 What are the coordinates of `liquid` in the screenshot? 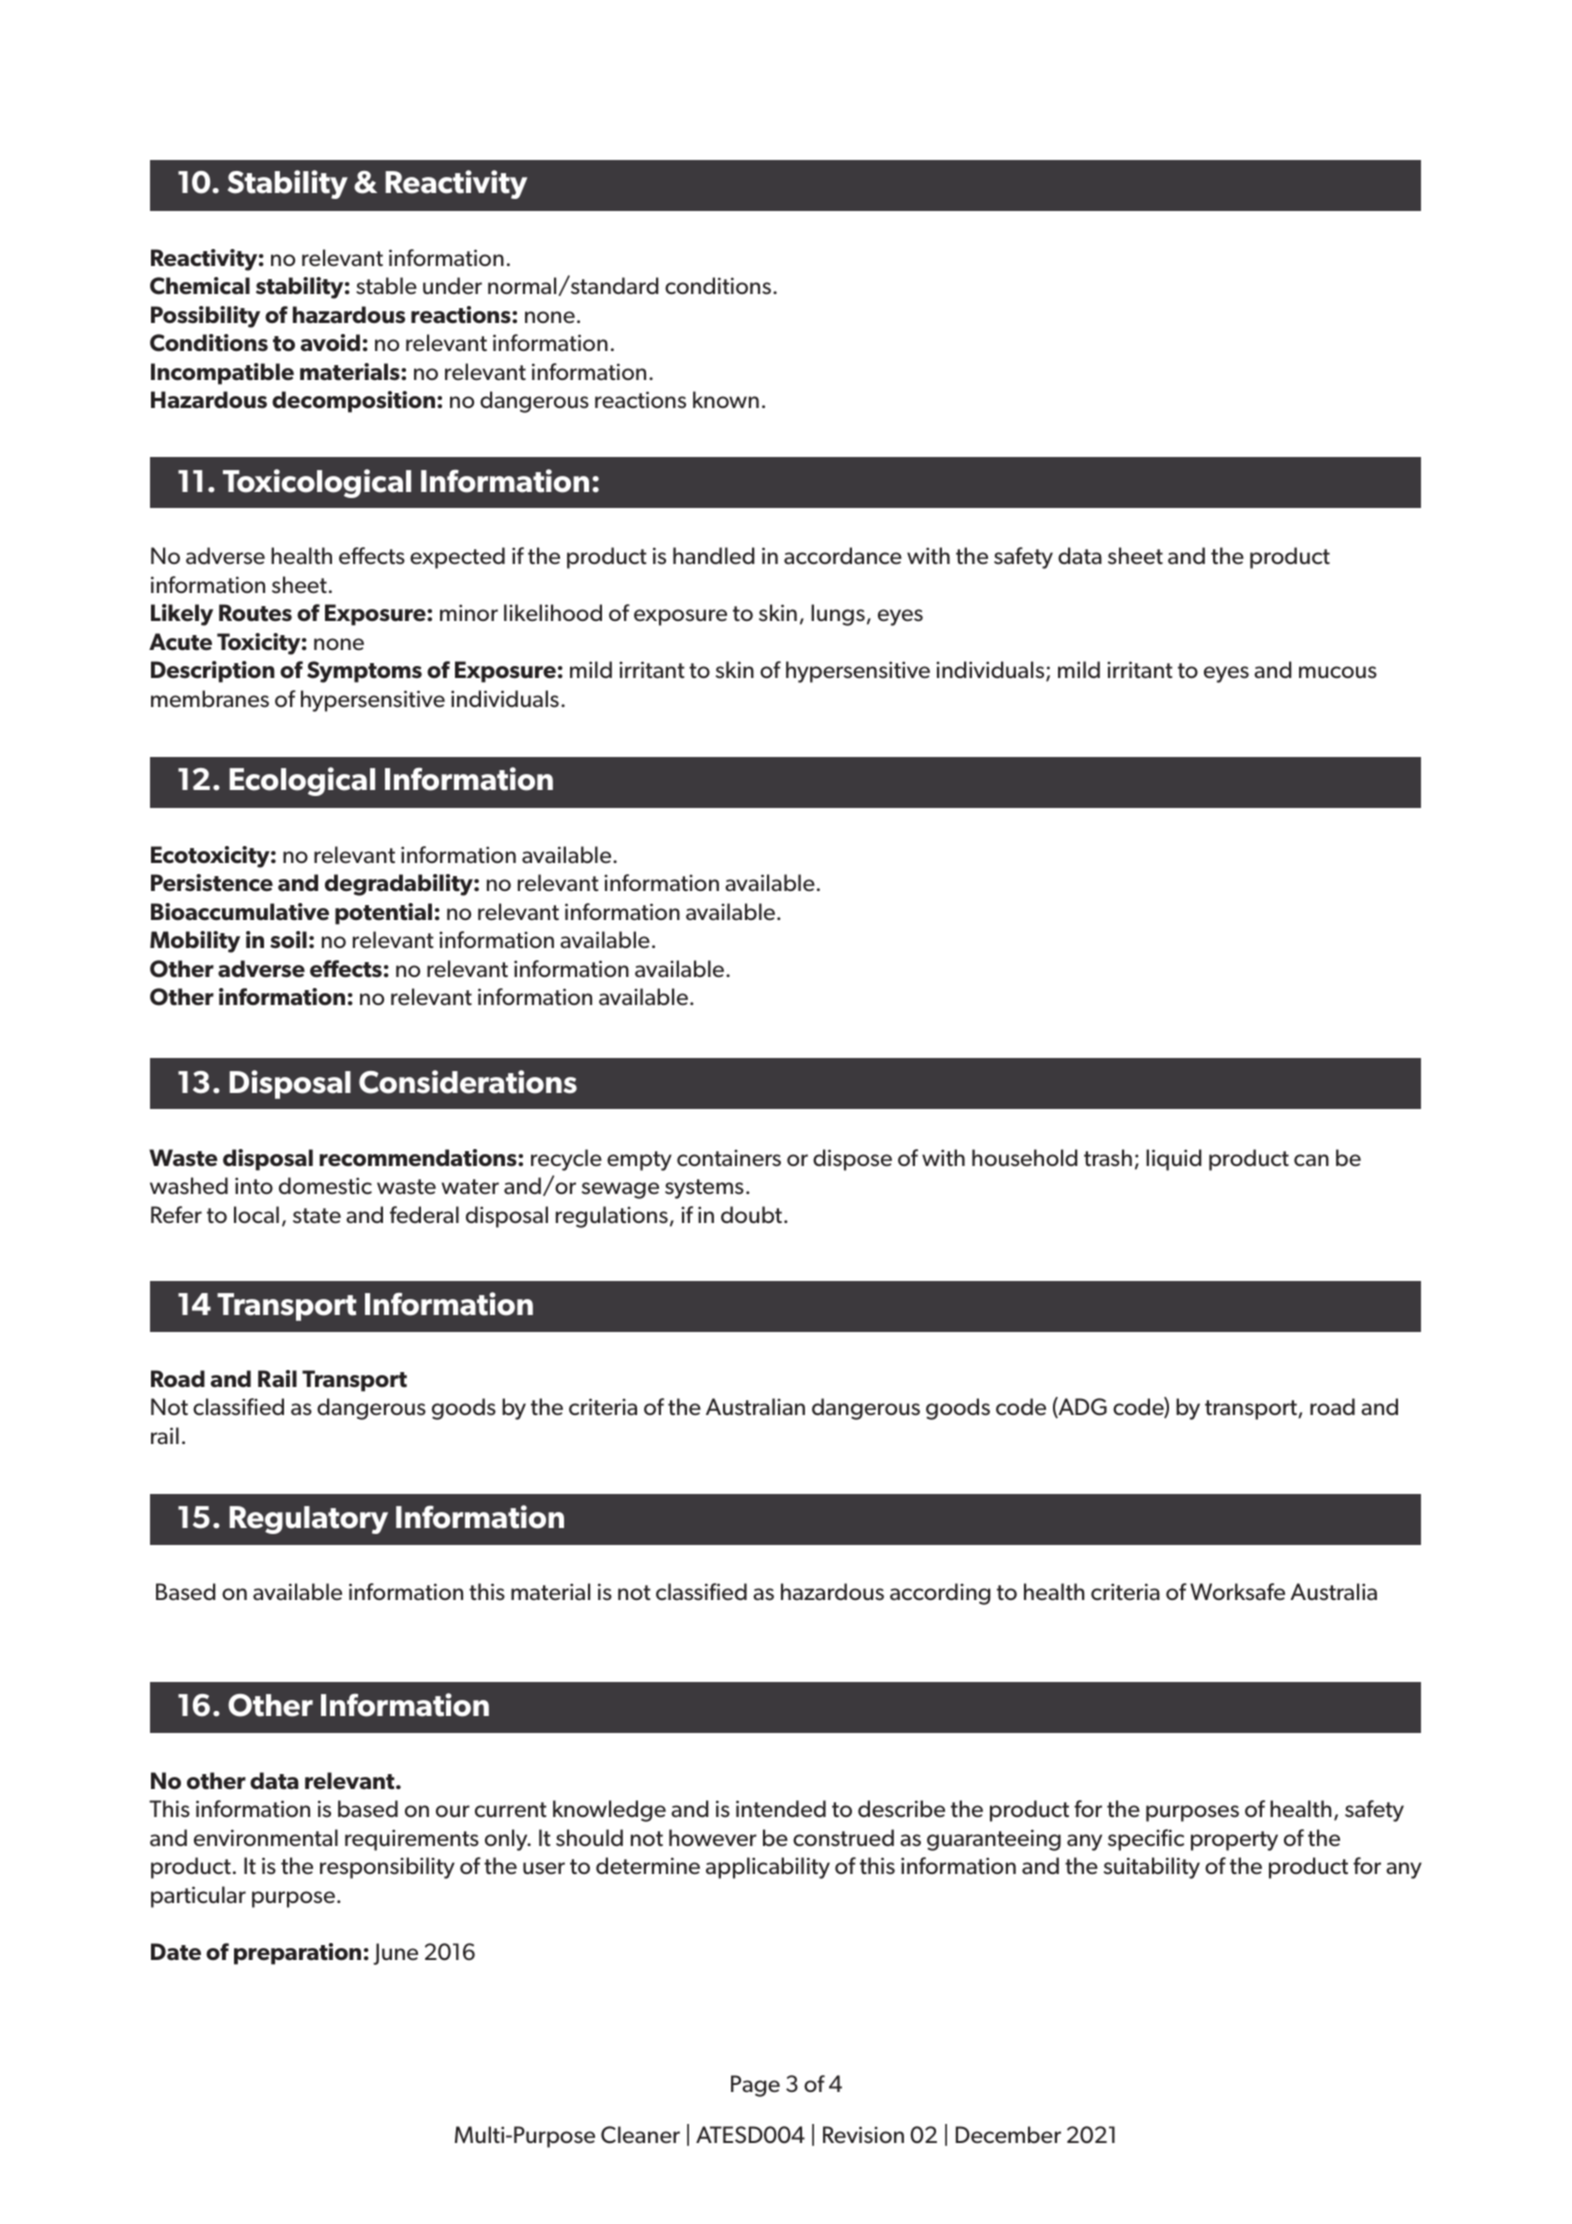 It's located at (1174, 1160).
